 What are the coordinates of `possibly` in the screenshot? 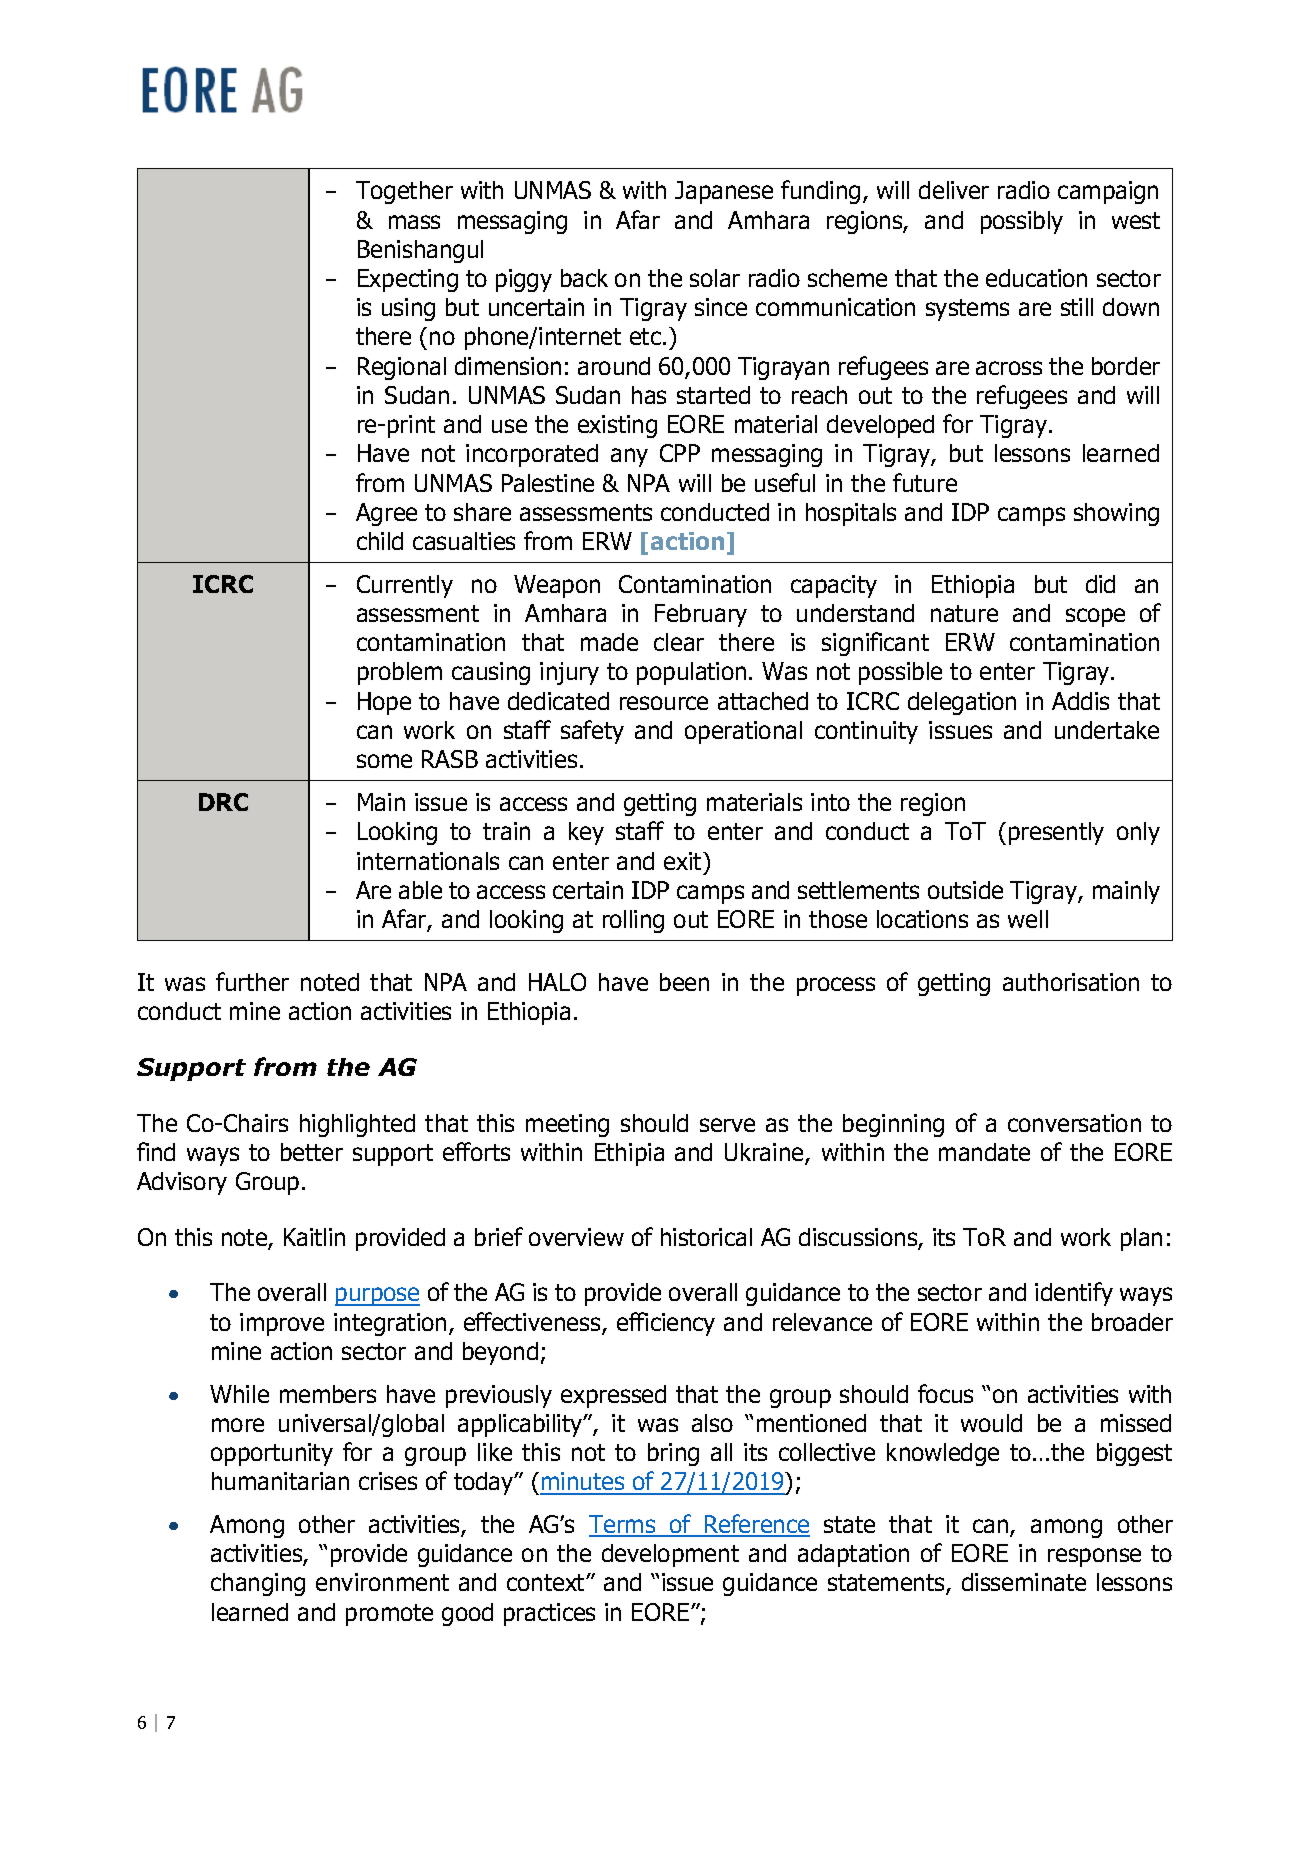 It's located at (1022, 222).
